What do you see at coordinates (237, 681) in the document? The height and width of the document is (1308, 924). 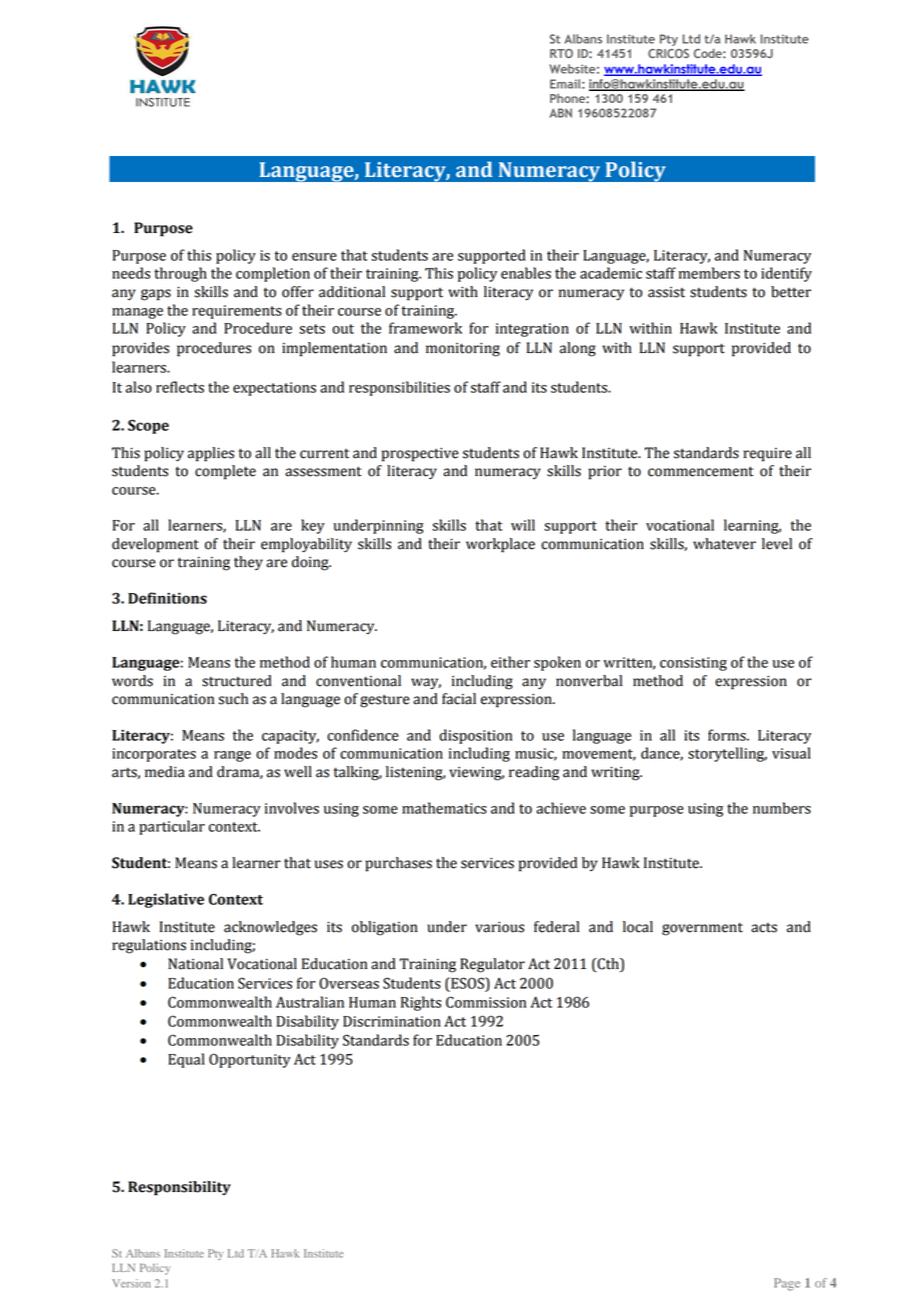 I see `structured` at bounding box center [237, 681].
